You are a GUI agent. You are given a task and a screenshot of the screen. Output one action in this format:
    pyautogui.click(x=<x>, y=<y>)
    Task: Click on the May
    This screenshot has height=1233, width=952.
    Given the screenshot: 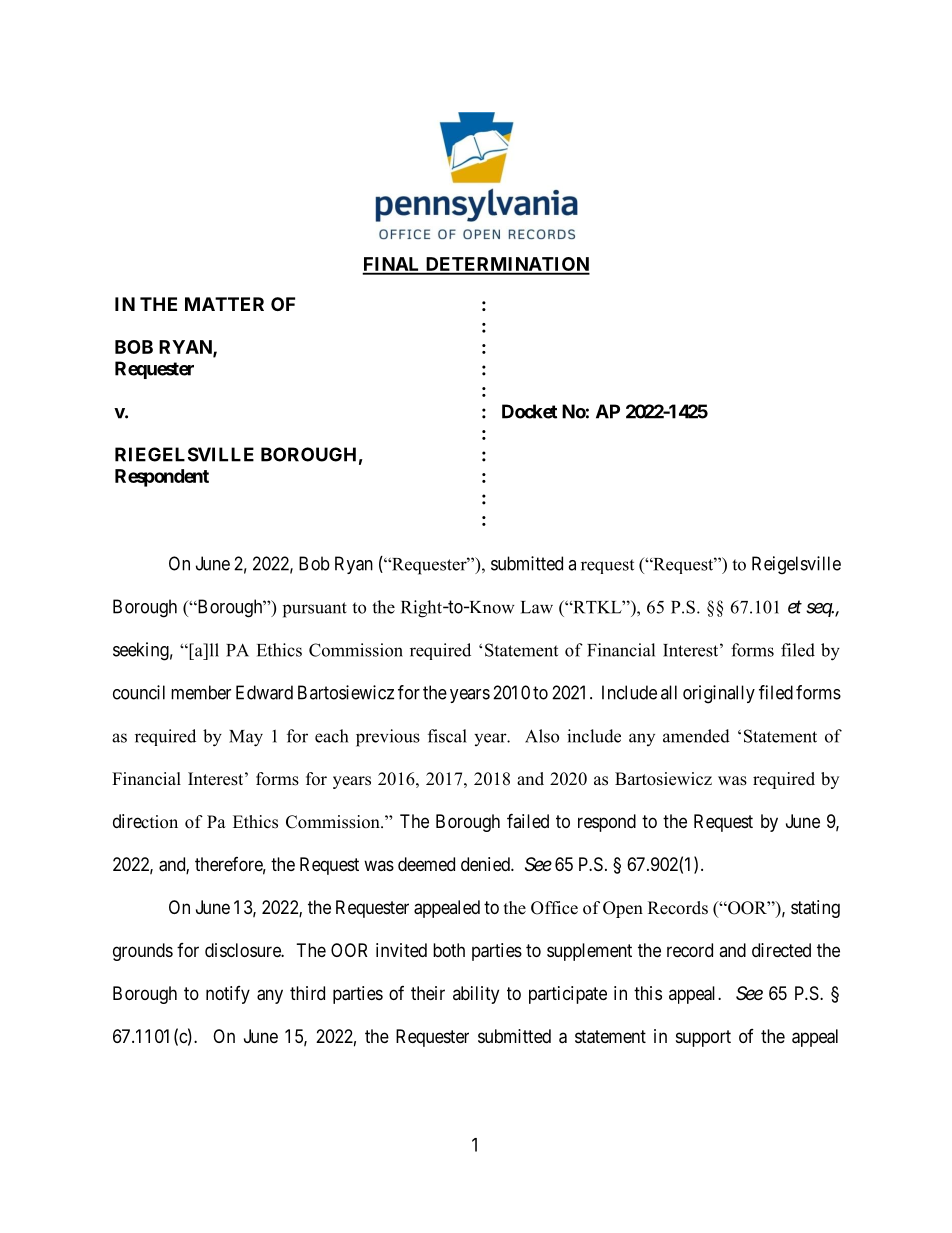 What is the action you would take?
    pyautogui.click(x=246, y=738)
